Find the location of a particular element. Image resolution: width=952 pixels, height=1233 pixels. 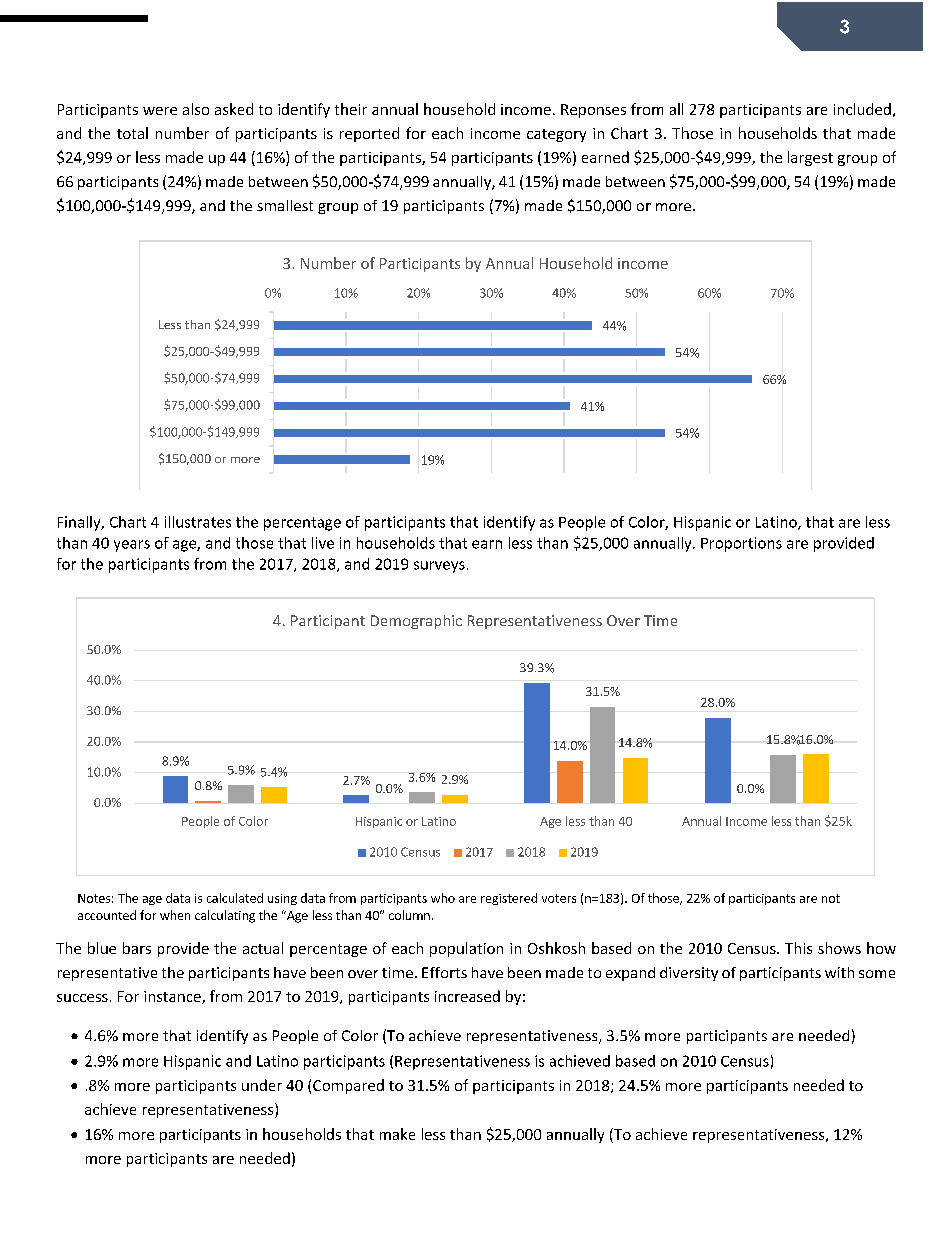

live is located at coordinates (323, 543).
